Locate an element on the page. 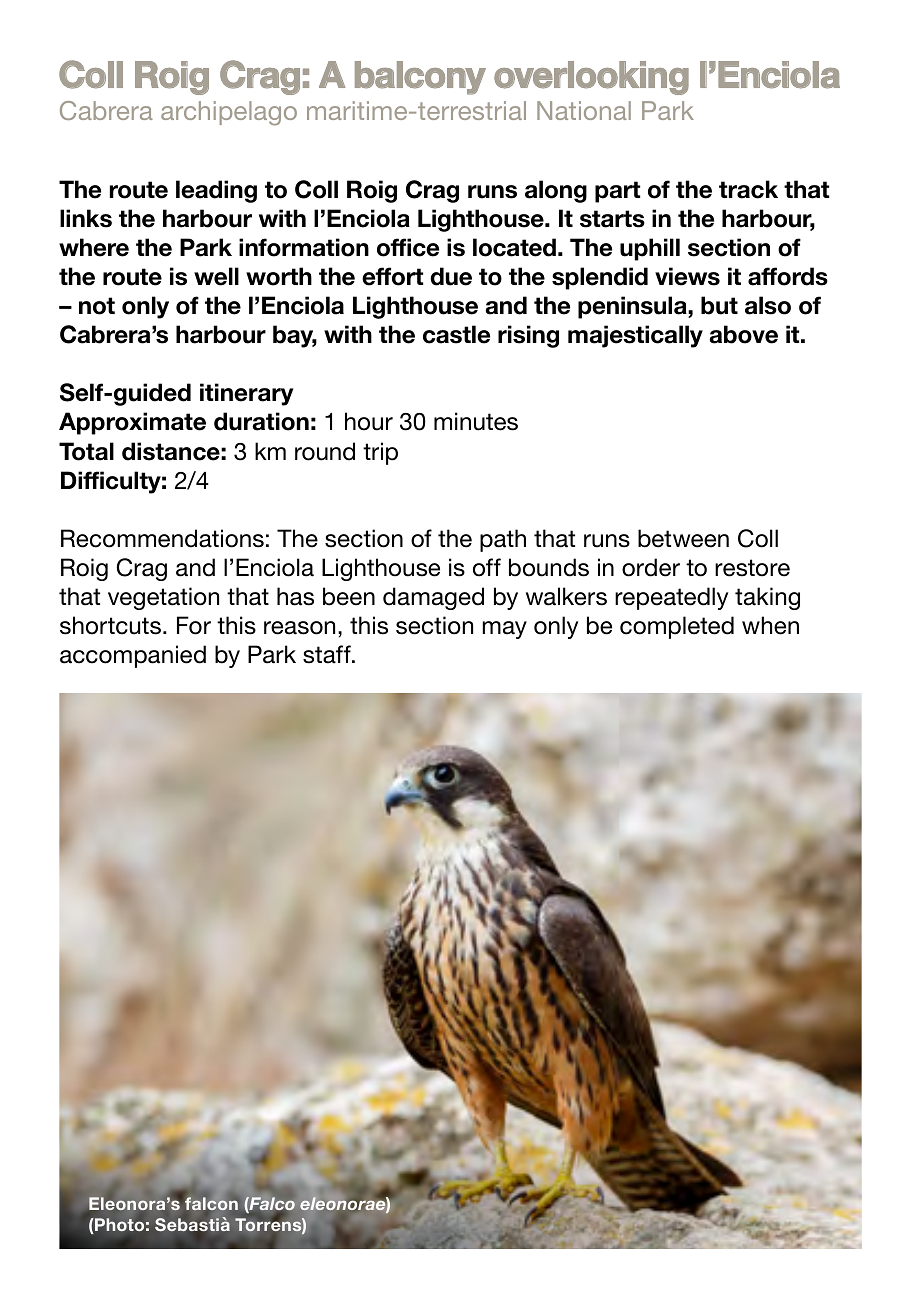 The width and height of the document is (924, 1311). accompanied is located at coordinates (133, 656).
